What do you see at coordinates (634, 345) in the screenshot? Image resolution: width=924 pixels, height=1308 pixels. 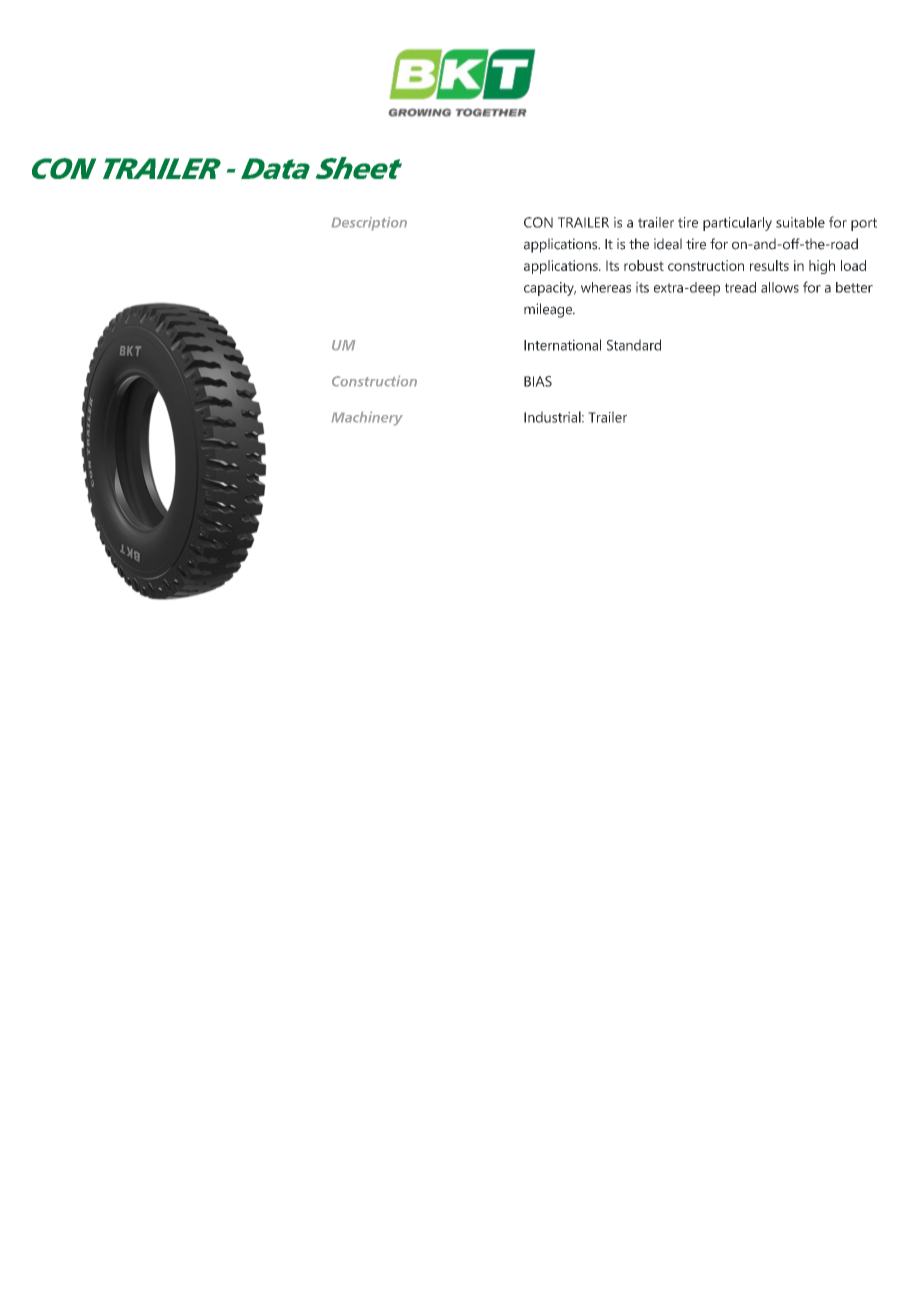 I see `Standard` at bounding box center [634, 345].
